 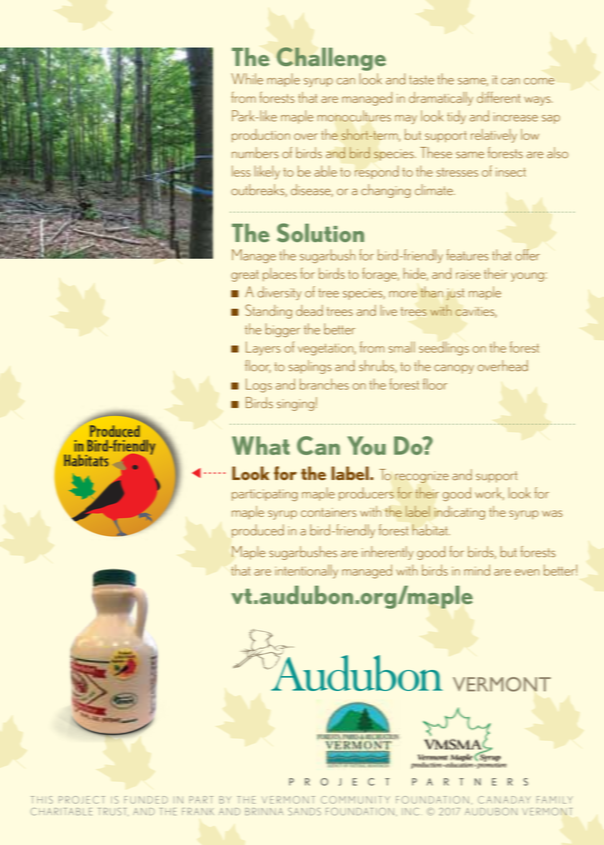 I want to click on cavities, so click(x=476, y=312).
